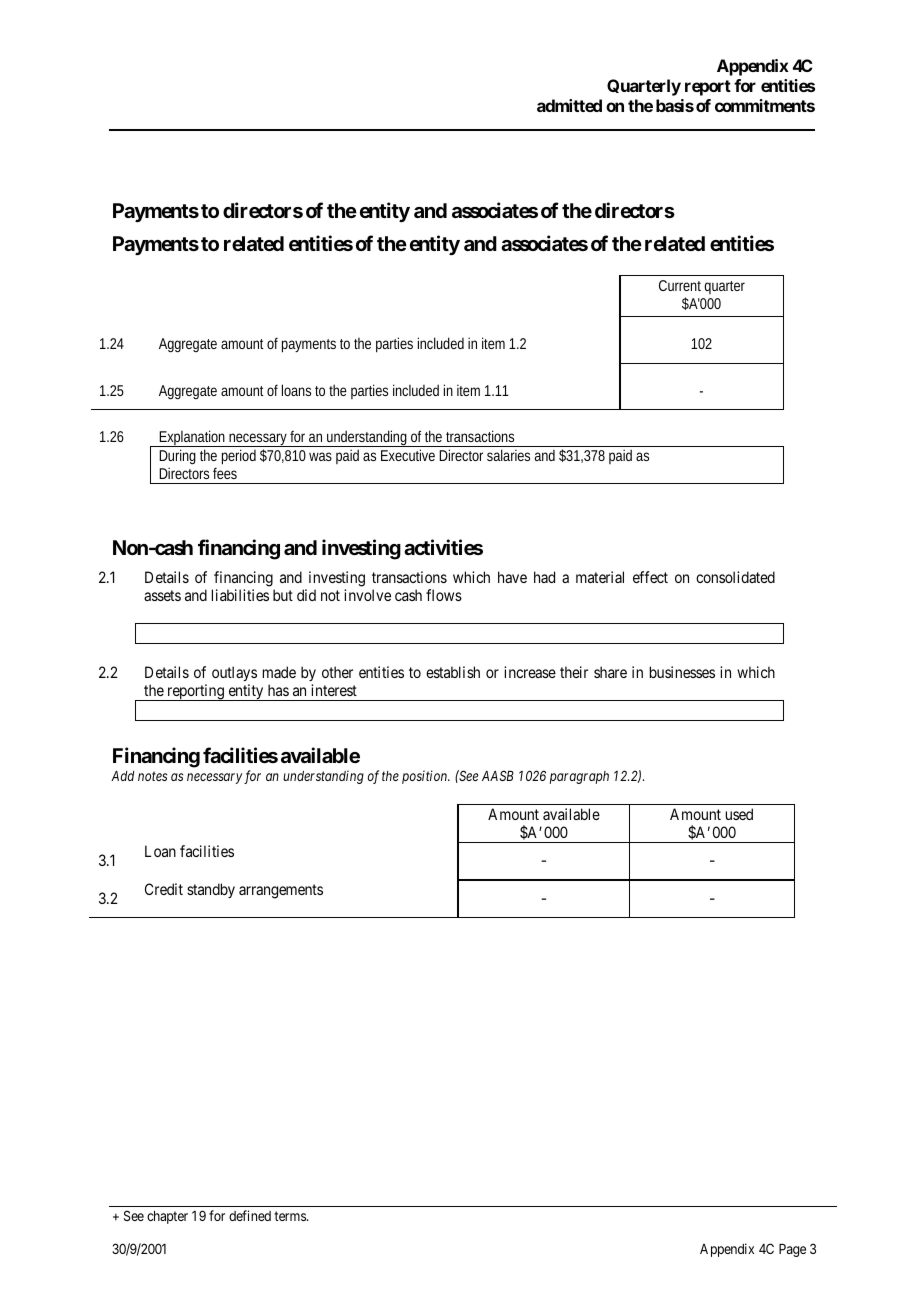 This document has width=924, height=1308. I want to click on Executive, so click(408, 455).
